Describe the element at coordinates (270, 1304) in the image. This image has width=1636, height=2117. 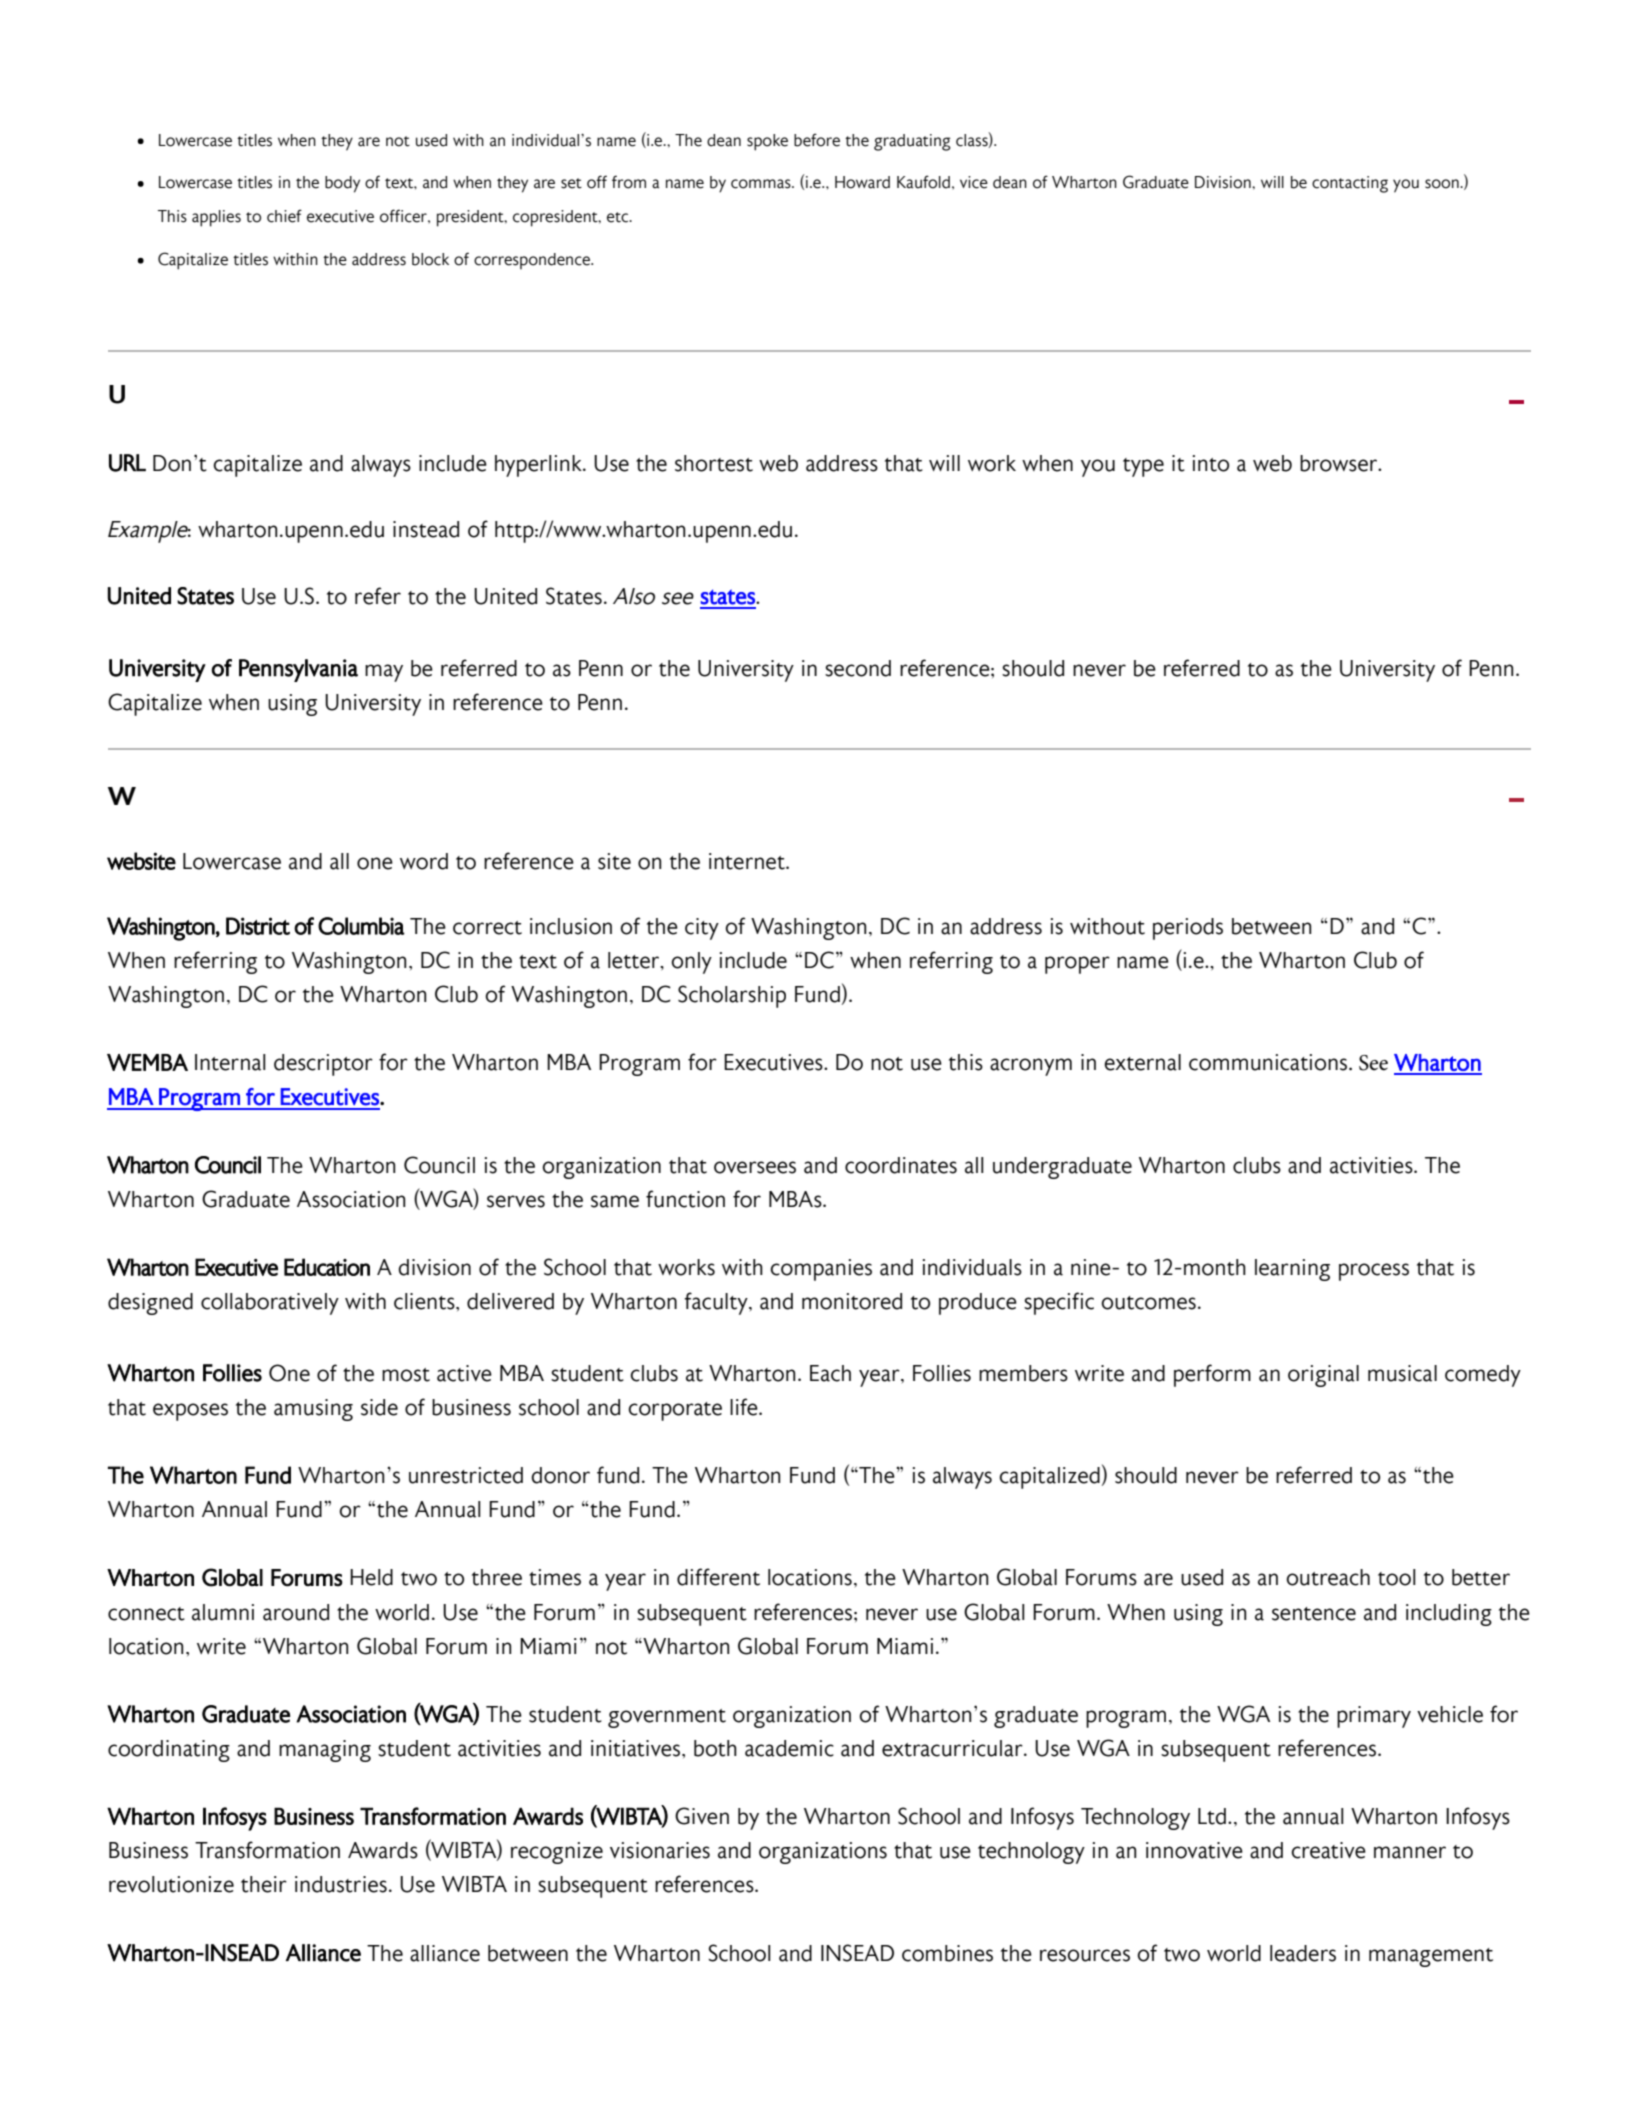
I see `collaboratively` at that location.
